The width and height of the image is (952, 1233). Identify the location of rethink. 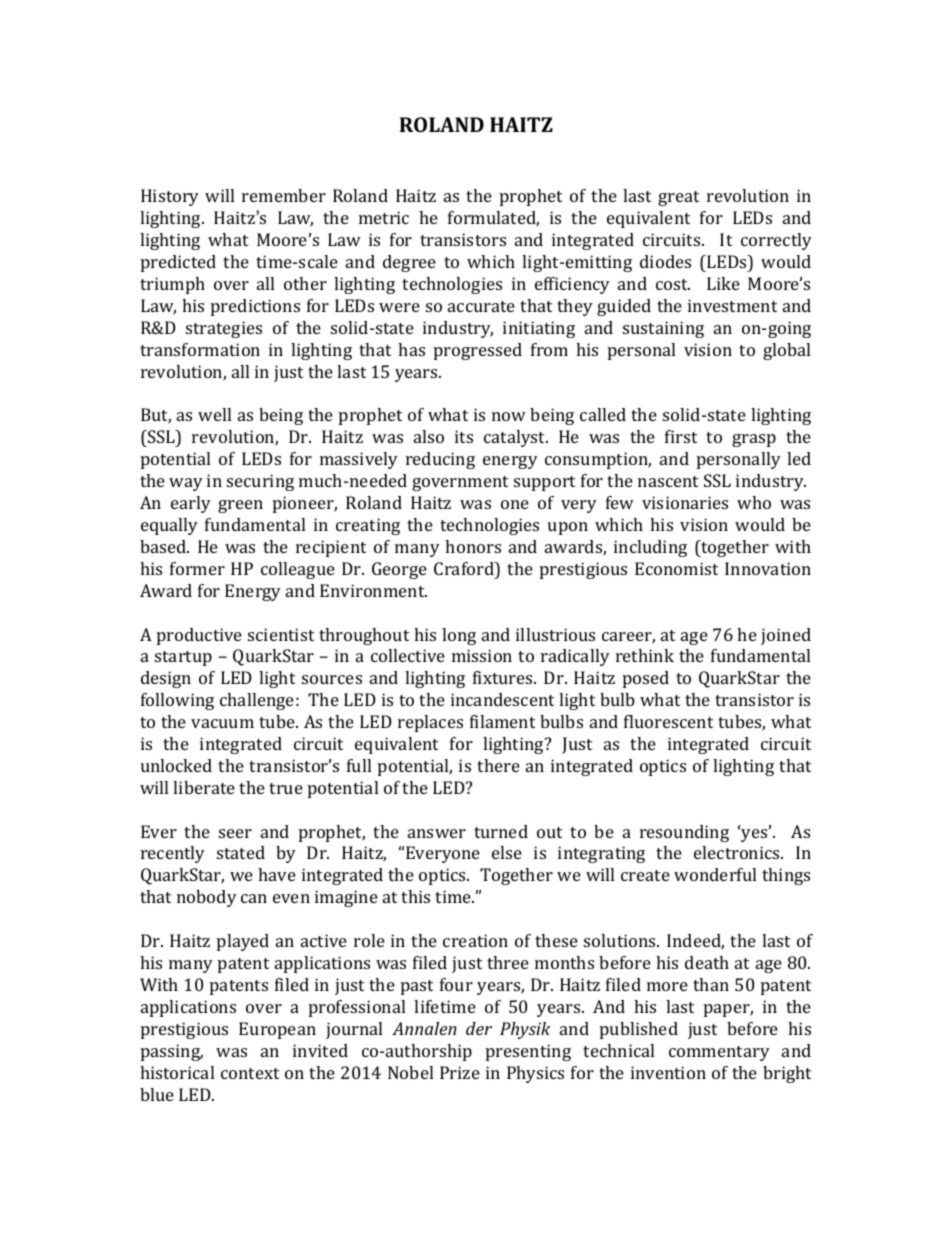
(645, 655).
